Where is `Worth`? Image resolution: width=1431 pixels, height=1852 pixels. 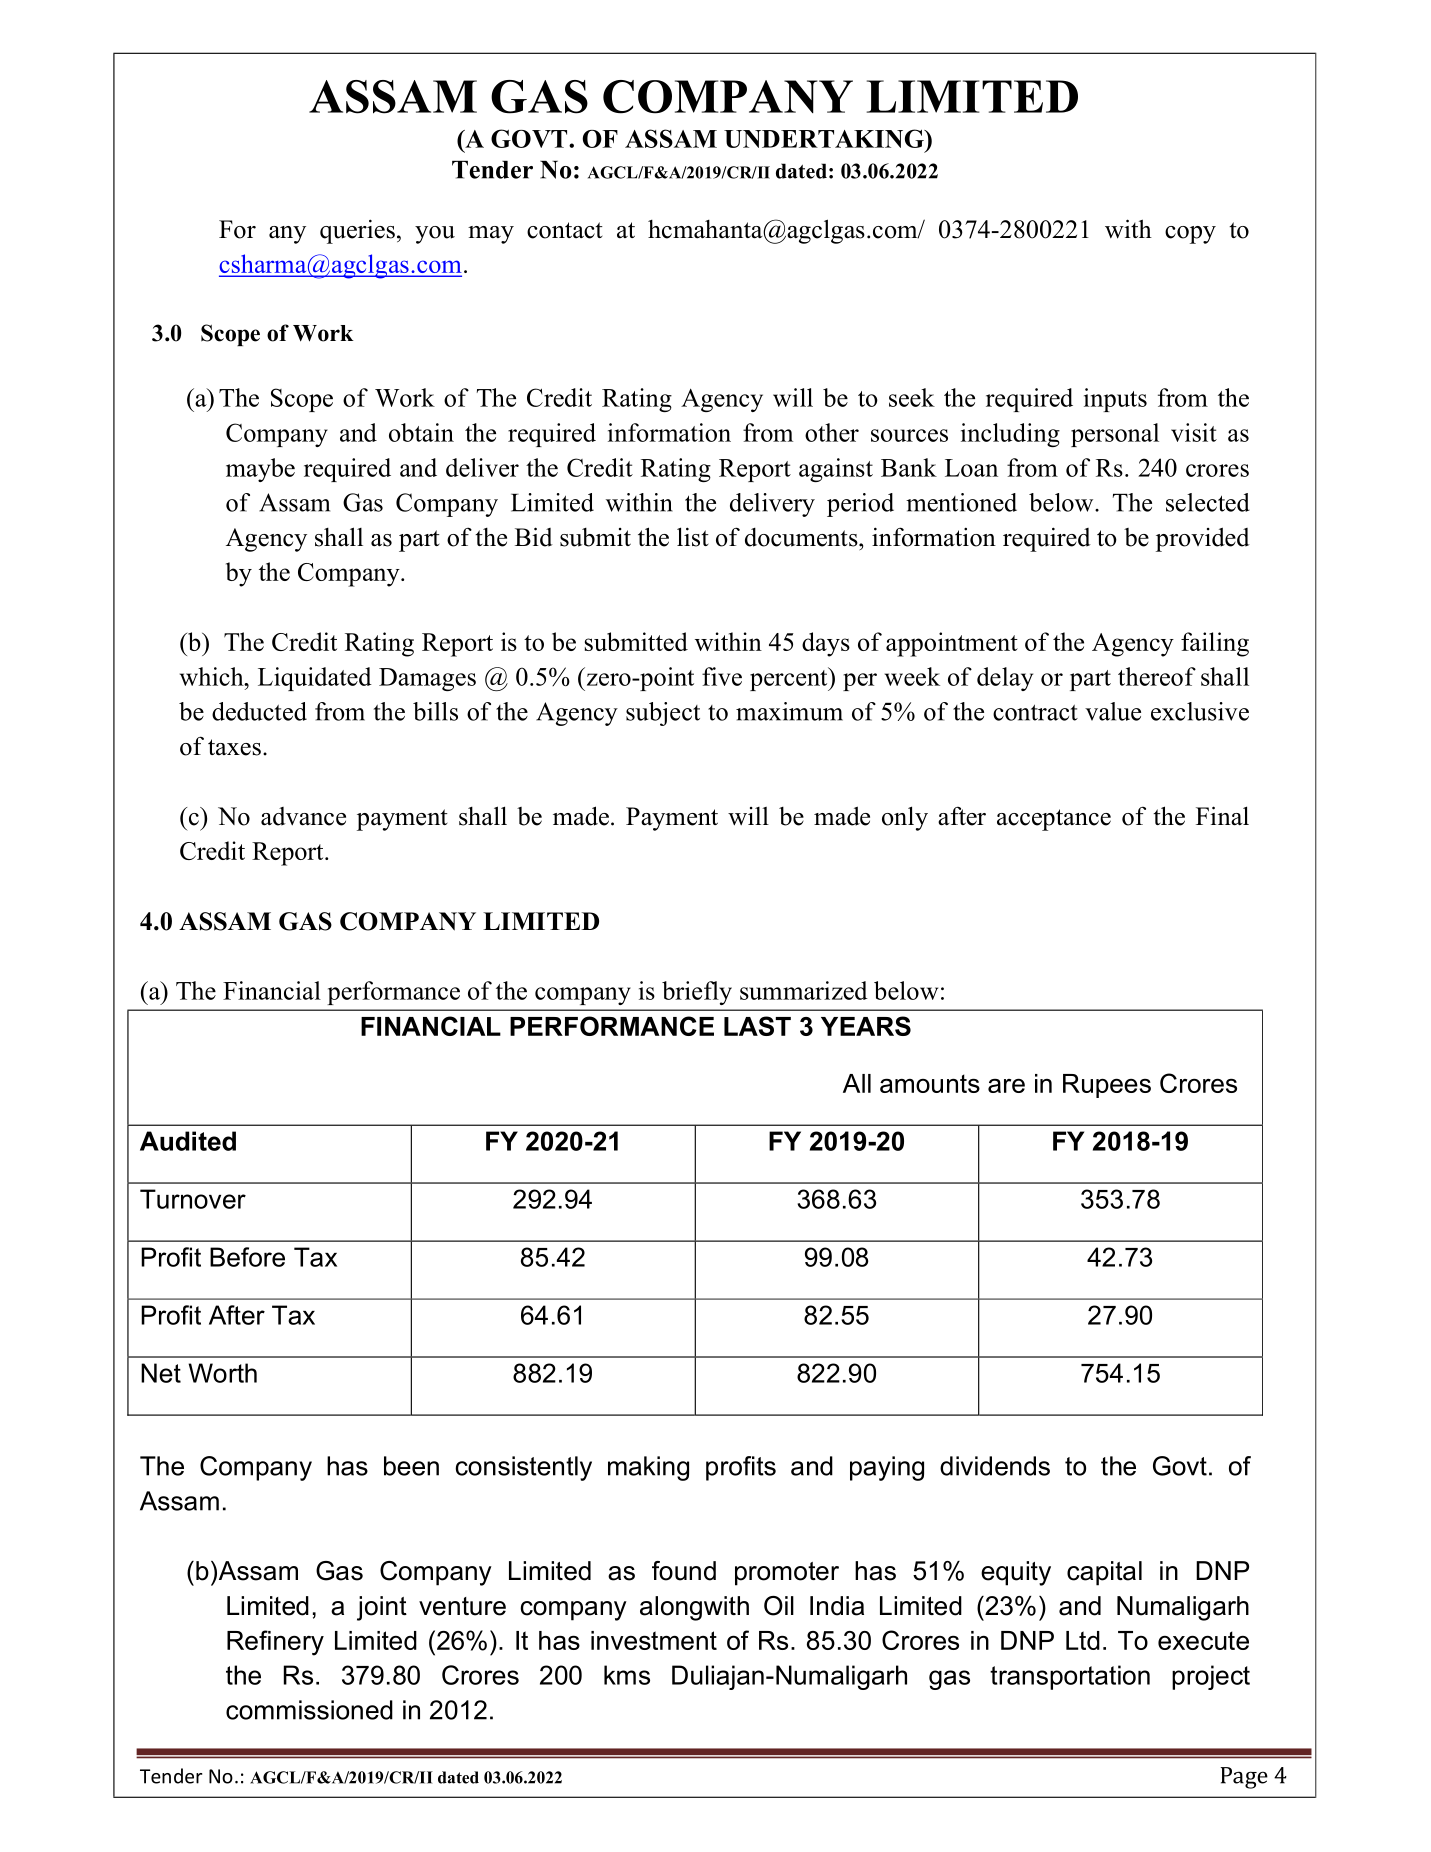 Worth is located at coordinates (222, 1373).
